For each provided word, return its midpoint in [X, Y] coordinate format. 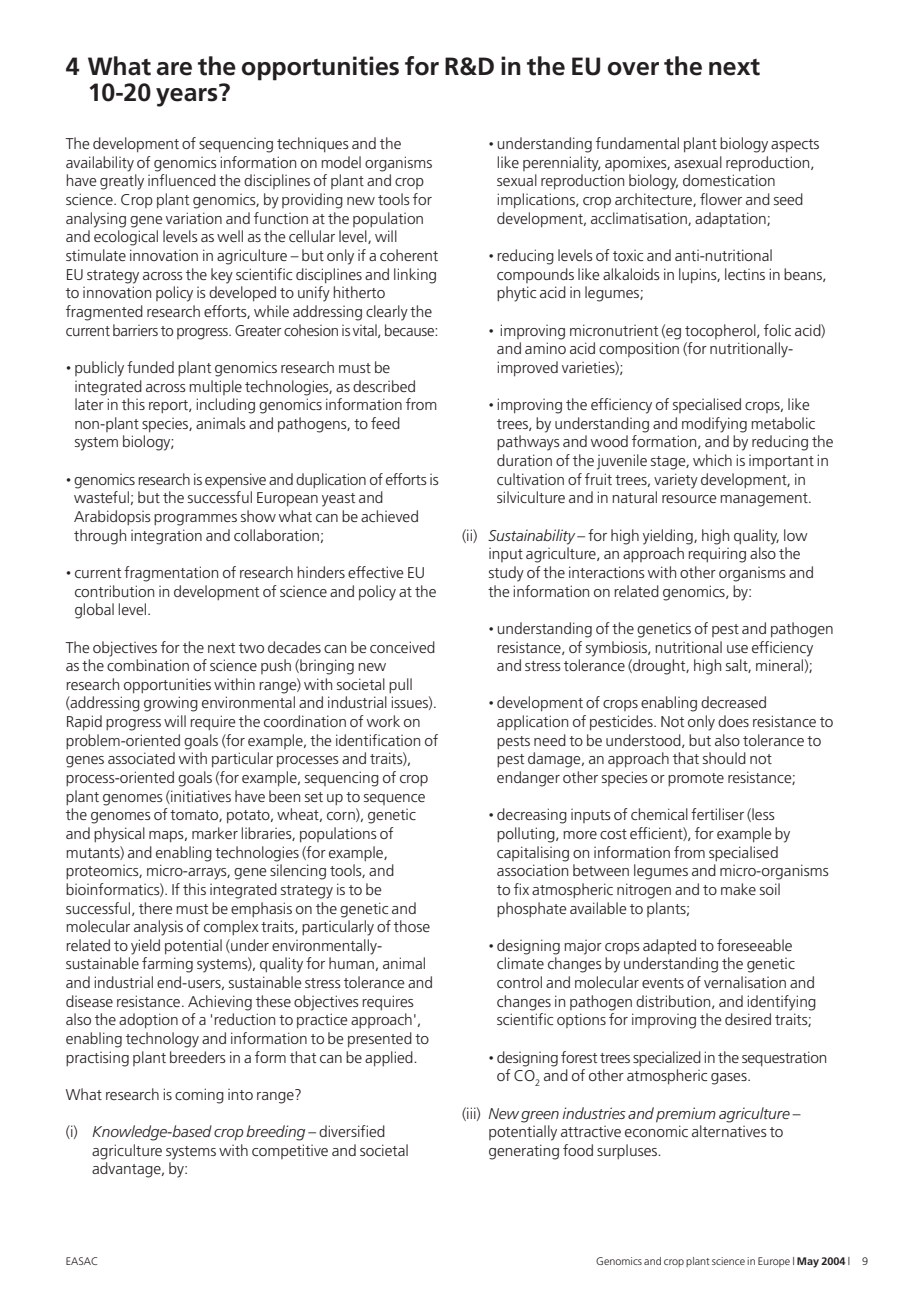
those [412, 926]
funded [150, 367]
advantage [127, 1170]
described [384, 386]
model [341, 162]
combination [148, 665]
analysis [158, 928]
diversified [352, 1131]
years [188, 96]
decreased [733, 702]
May [808, 1262]
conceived [402, 647]
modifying [714, 425]
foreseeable [754, 945]
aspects [795, 145]
